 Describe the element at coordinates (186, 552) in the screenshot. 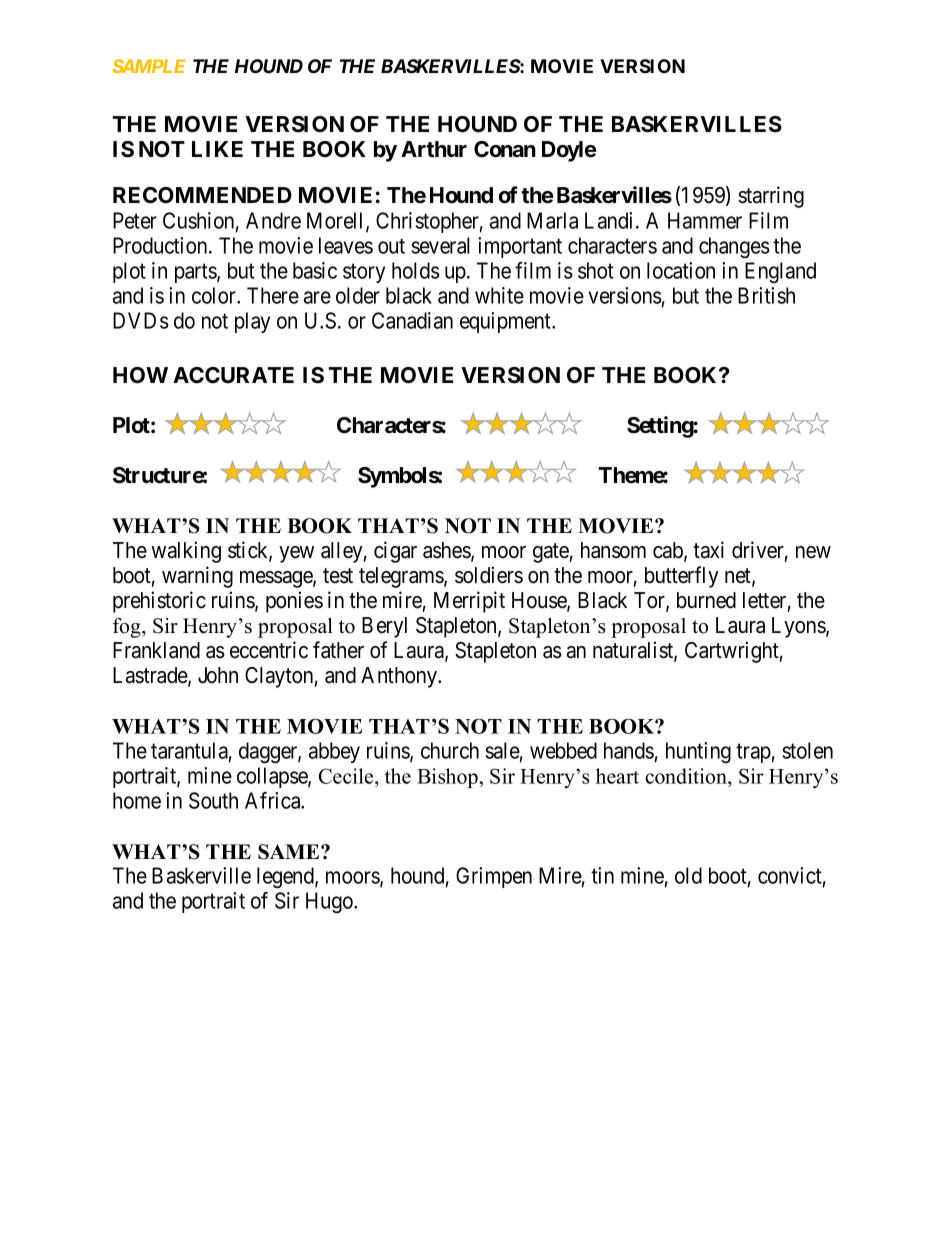

I see `walking` at that location.
